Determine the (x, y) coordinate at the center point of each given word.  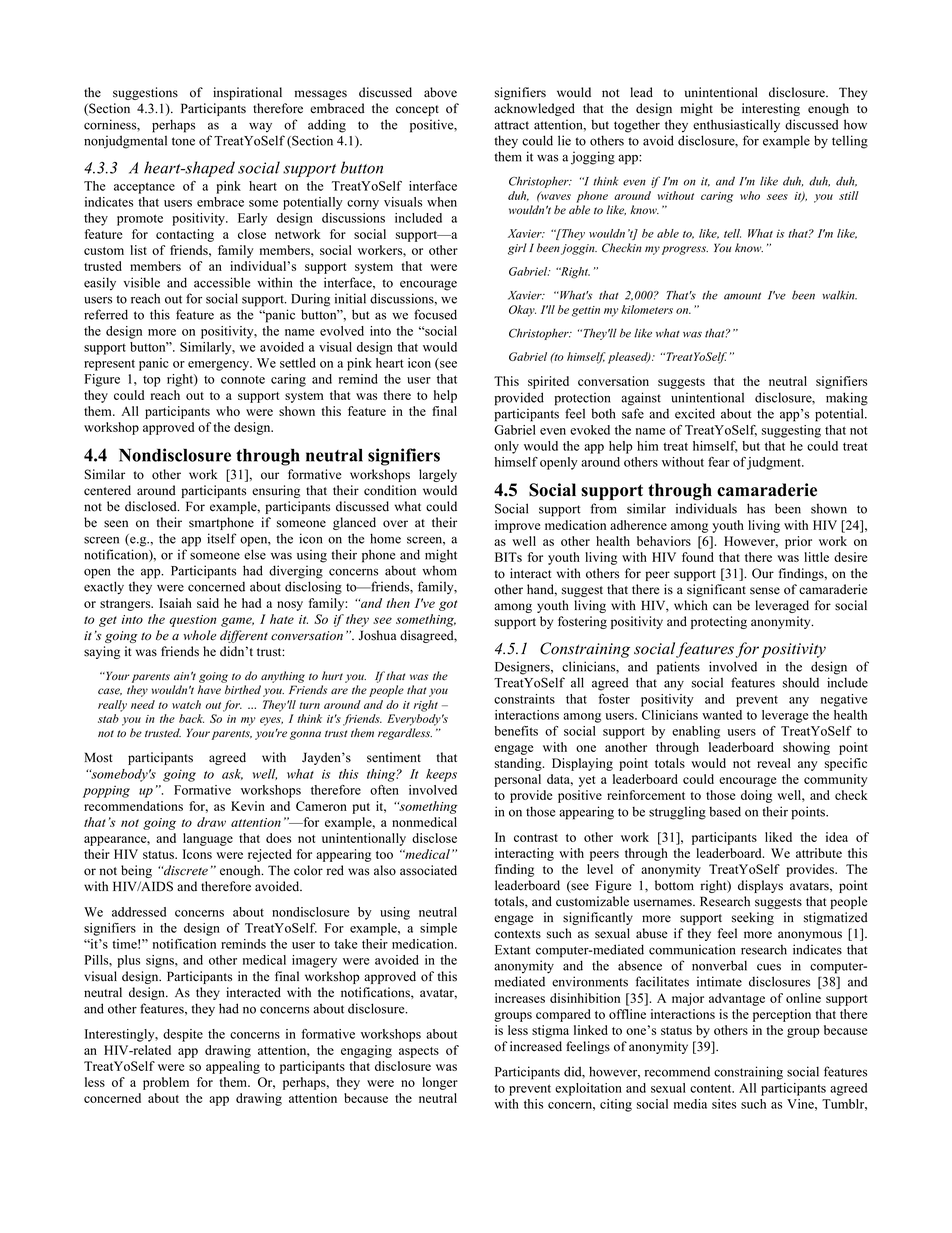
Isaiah (175, 603)
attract (511, 125)
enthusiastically (736, 125)
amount (742, 296)
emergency (220, 366)
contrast (536, 838)
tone (183, 141)
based (725, 811)
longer (440, 1083)
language (208, 839)
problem (166, 1083)
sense (765, 591)
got (448, 605)
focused (435, 314)
